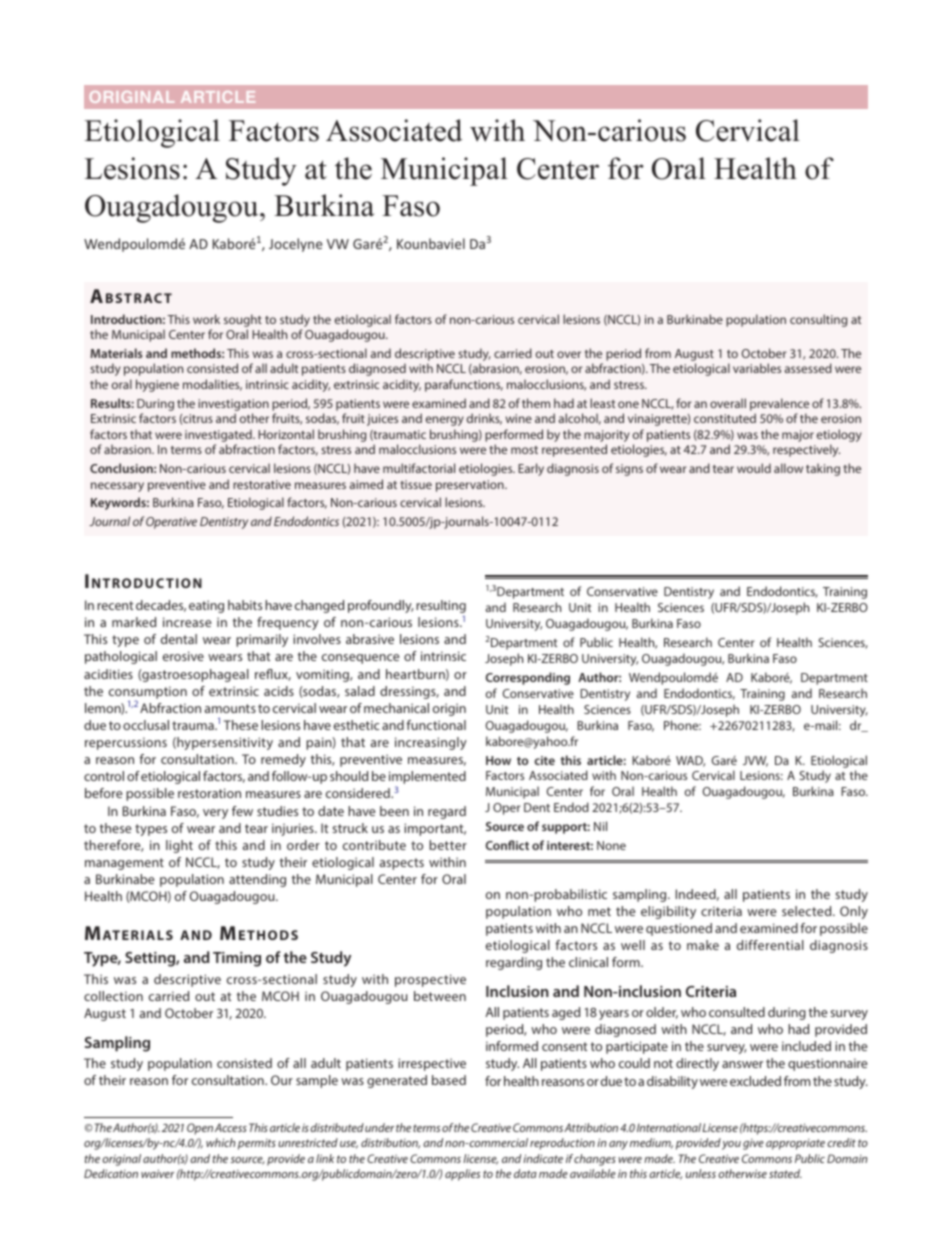  Describe the element at coordinates (206, 319) in the screenshot. I see `work` at that location.
